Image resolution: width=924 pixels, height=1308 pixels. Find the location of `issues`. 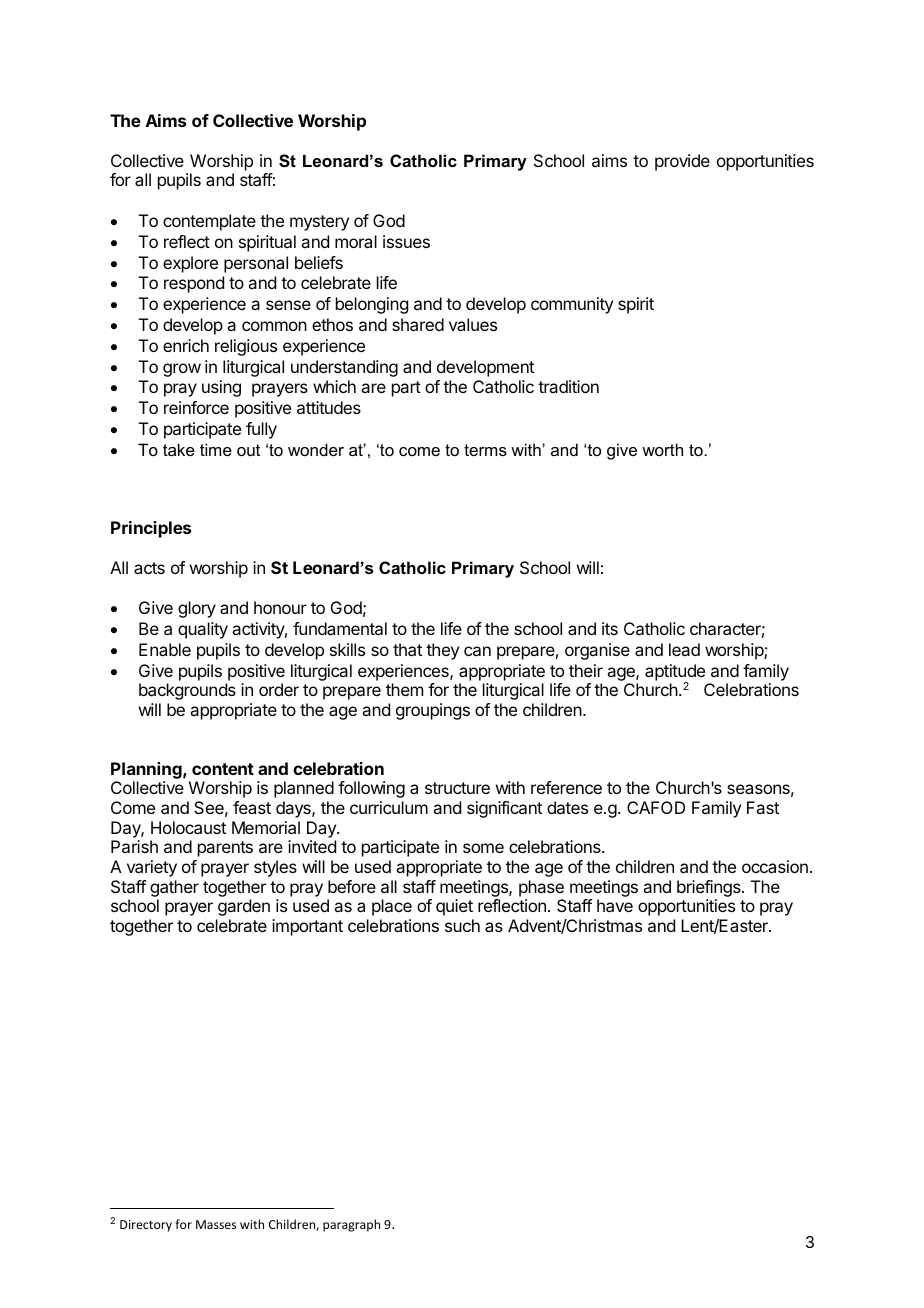

issues is located at coordinates (406, 241).
